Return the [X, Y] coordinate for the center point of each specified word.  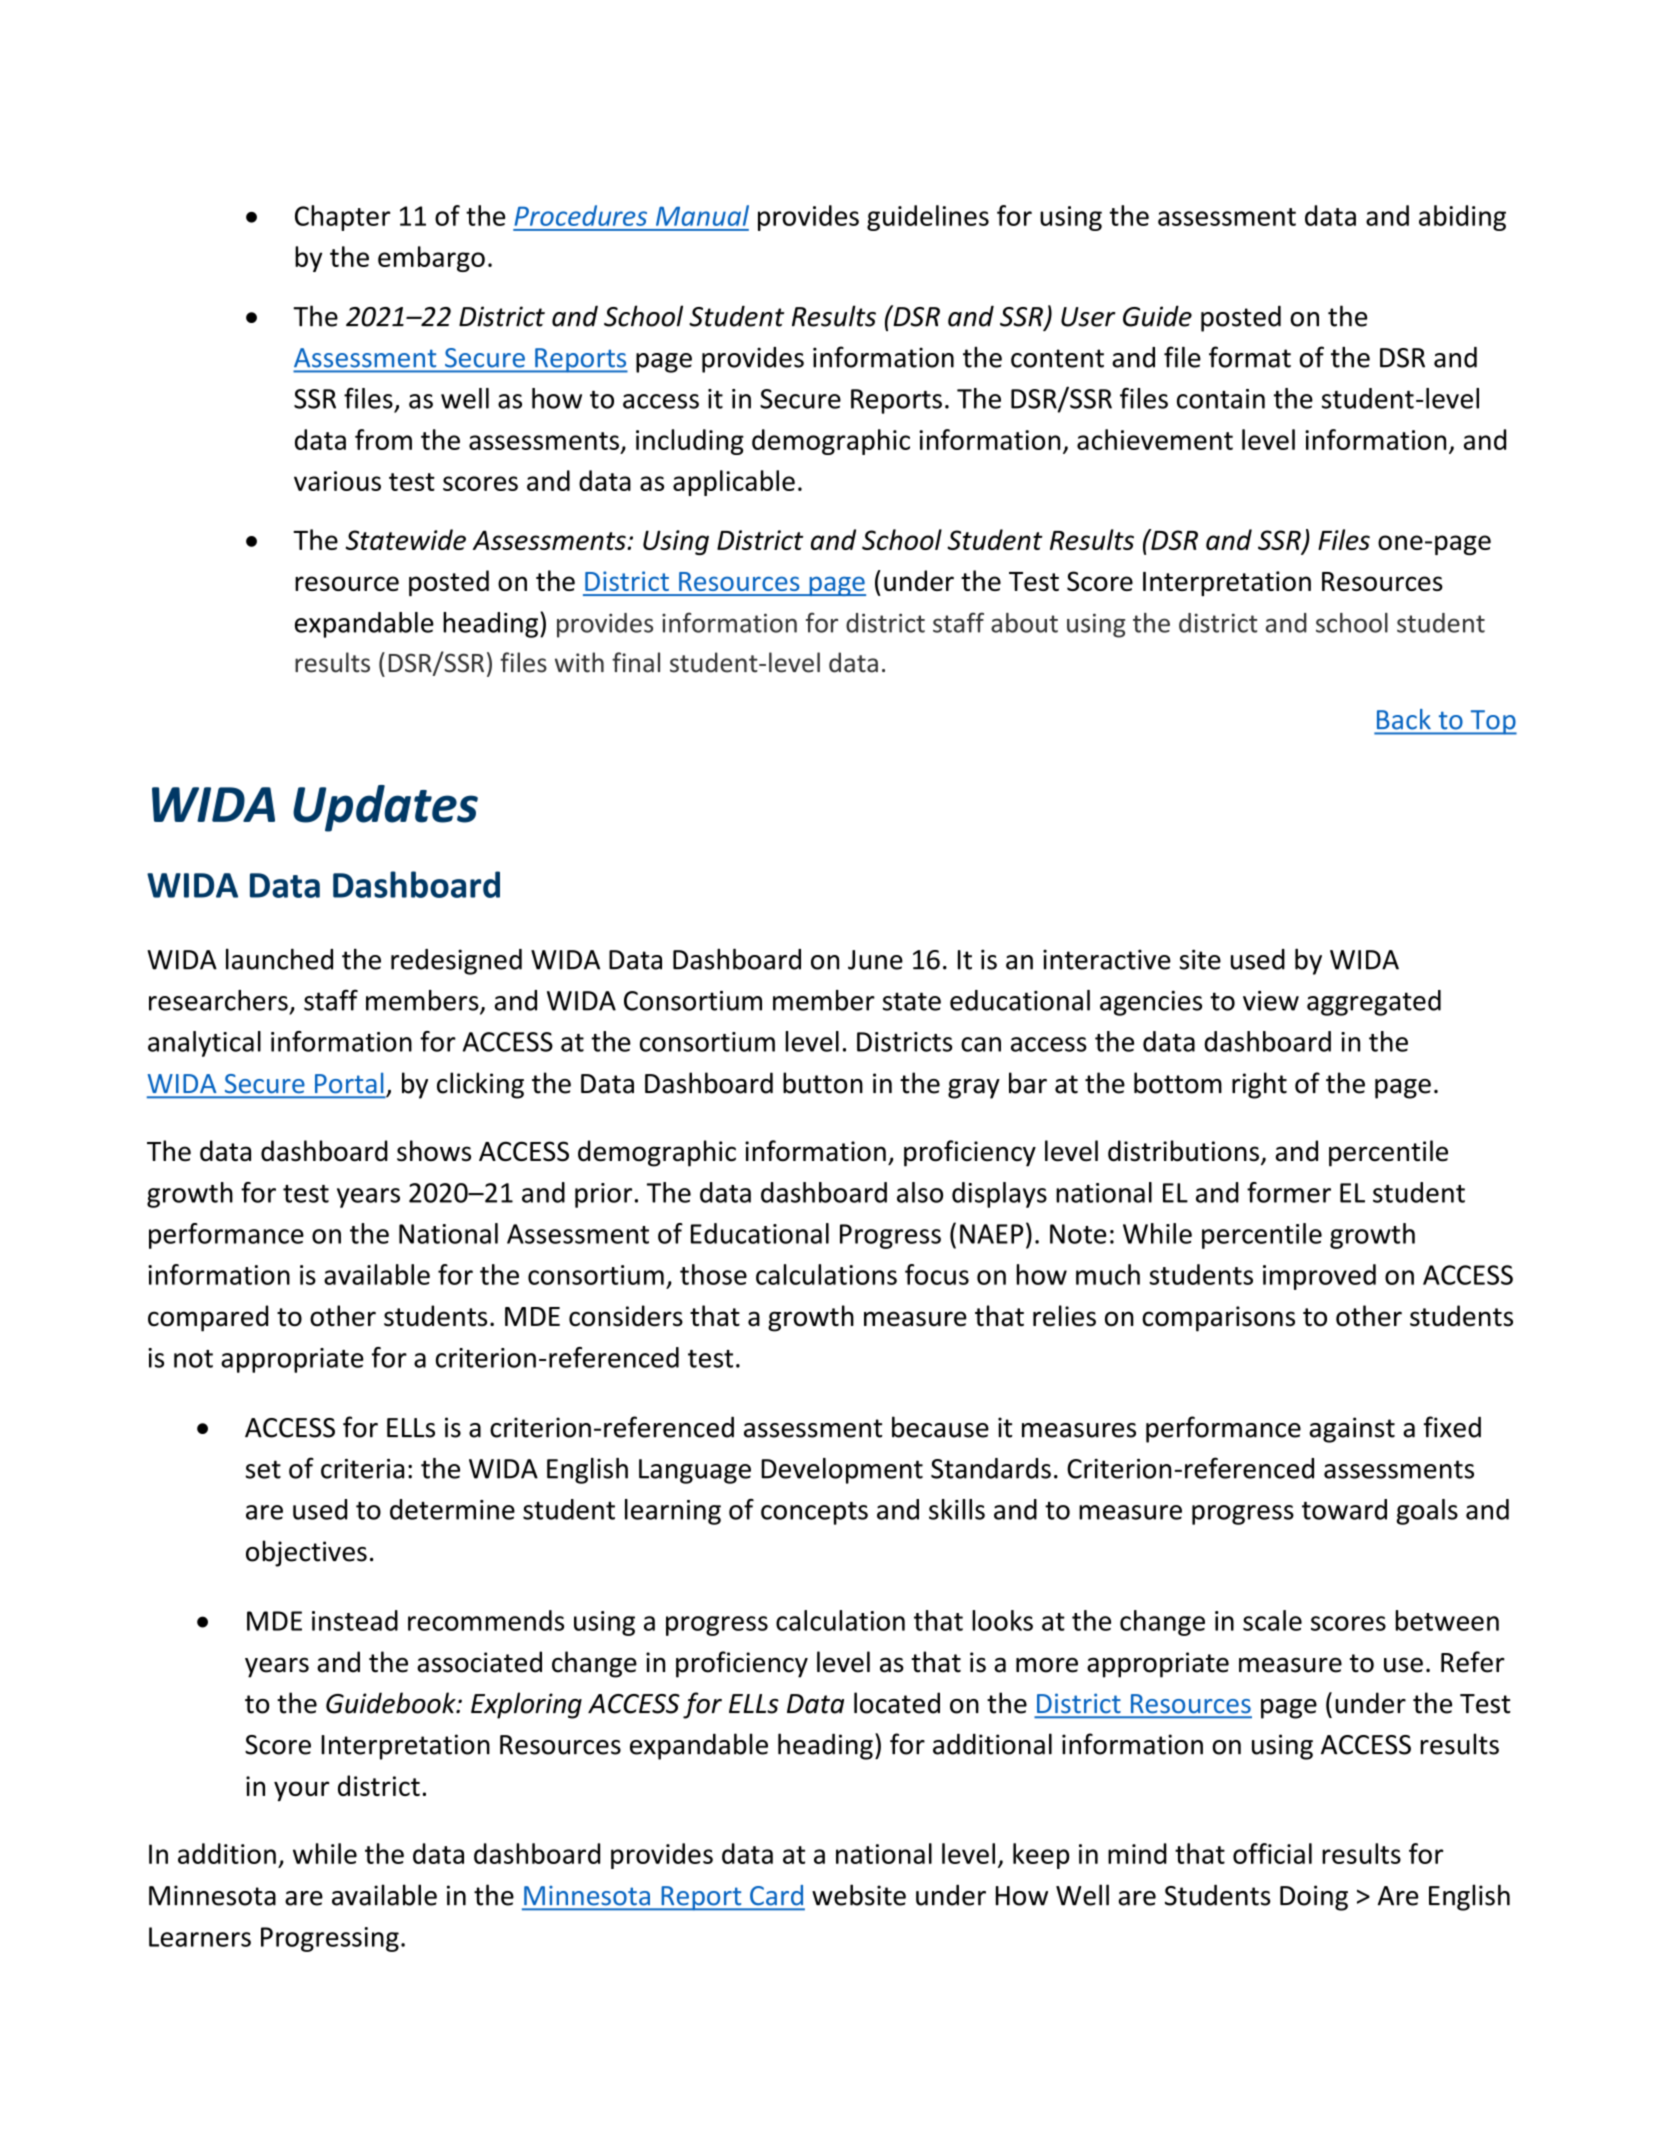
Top [1492, 722]
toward [1344, 1509]
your [301, 1791]
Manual [702, 215]
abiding [1462, 218]
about [1024, 623]
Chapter [342, 218]
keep [1041, 1856]
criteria [362, 1469]
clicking [480, 1085]
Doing [1314, 1898]
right [1259, 1085]
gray [974, 1089]
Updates [385, 808]
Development [842, 1471]
